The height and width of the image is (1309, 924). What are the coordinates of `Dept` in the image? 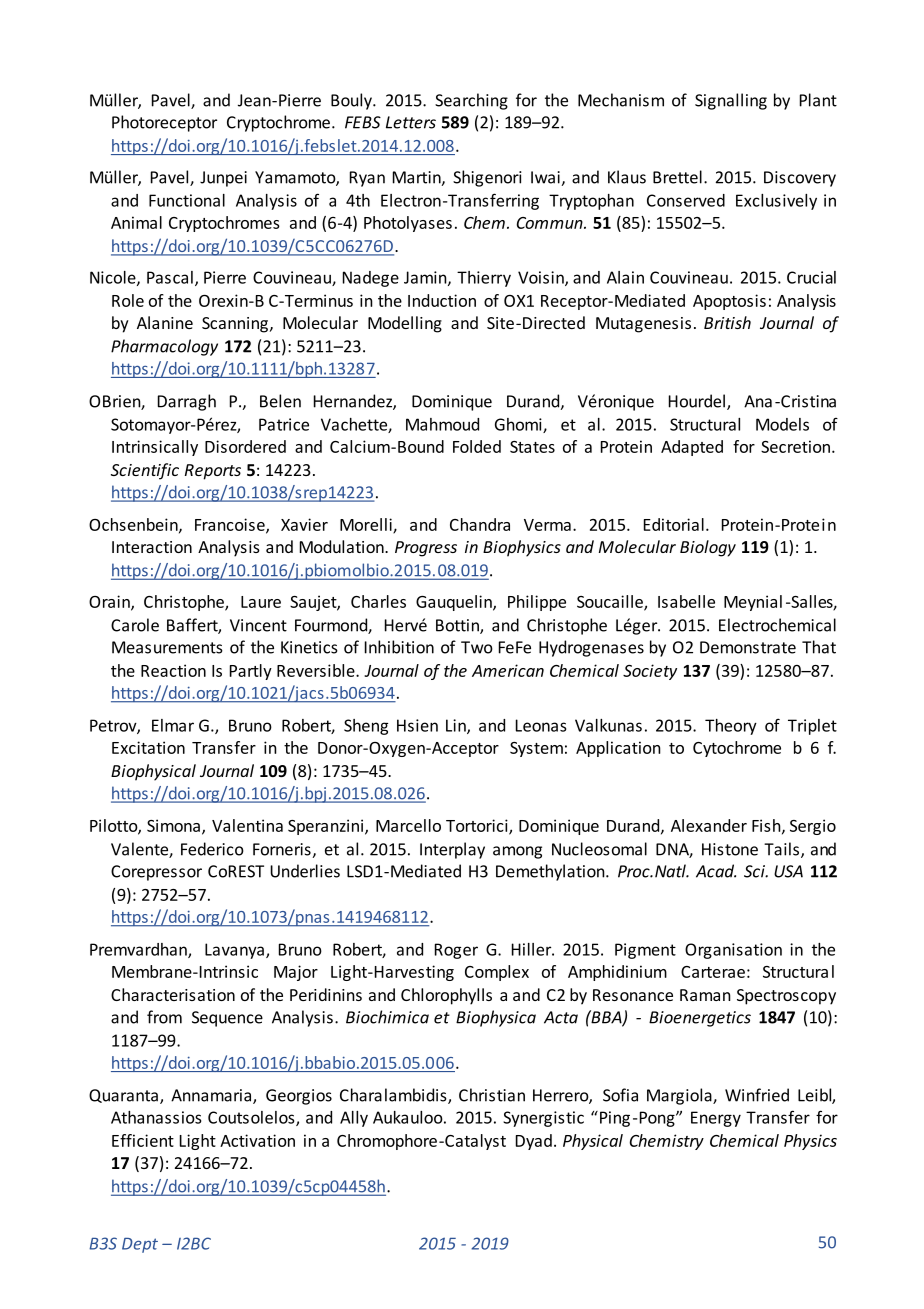 It's located at (140, 1245).
